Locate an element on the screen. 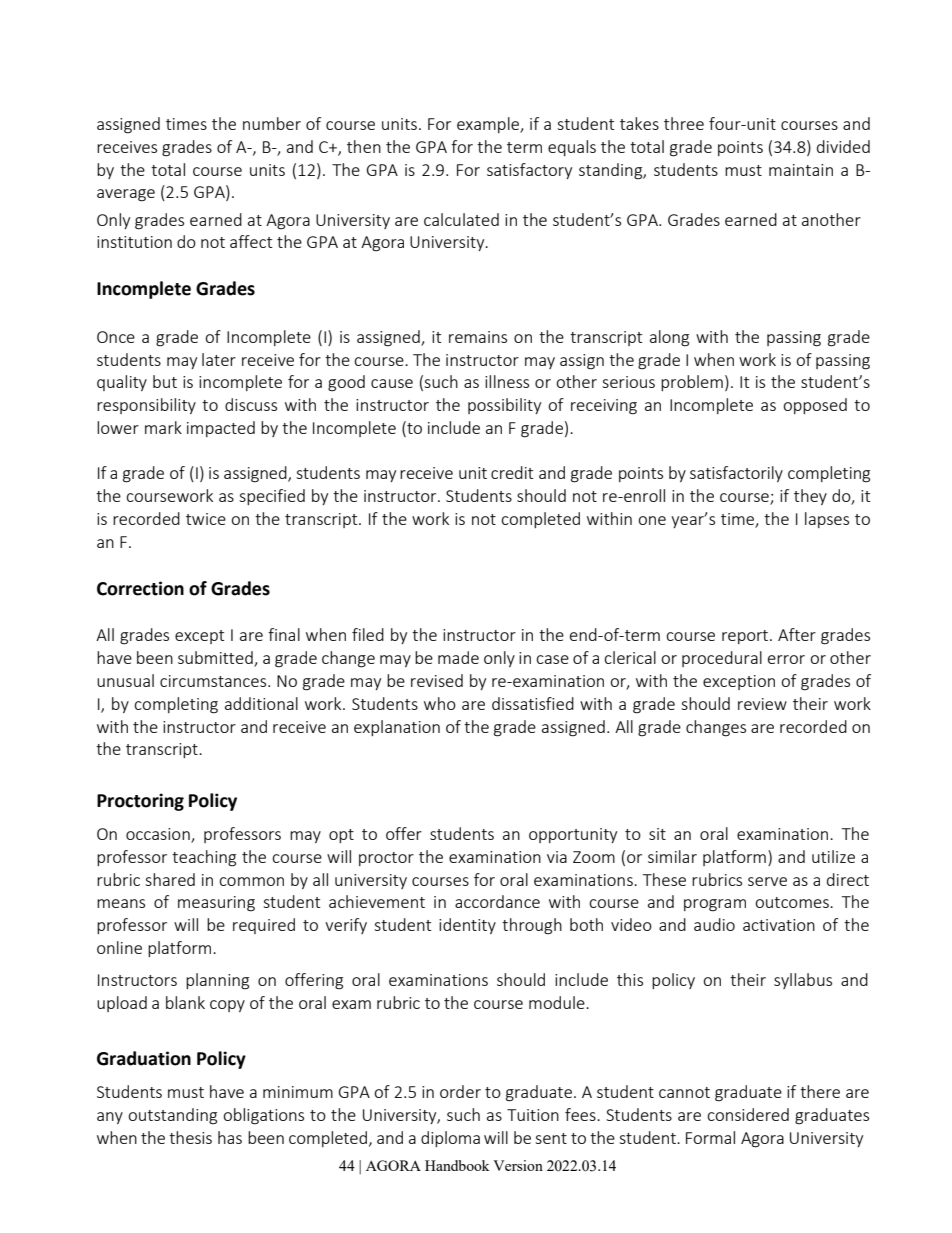 This screenshot has width=952, height=1233. number is located at coordinates (272, 123).
